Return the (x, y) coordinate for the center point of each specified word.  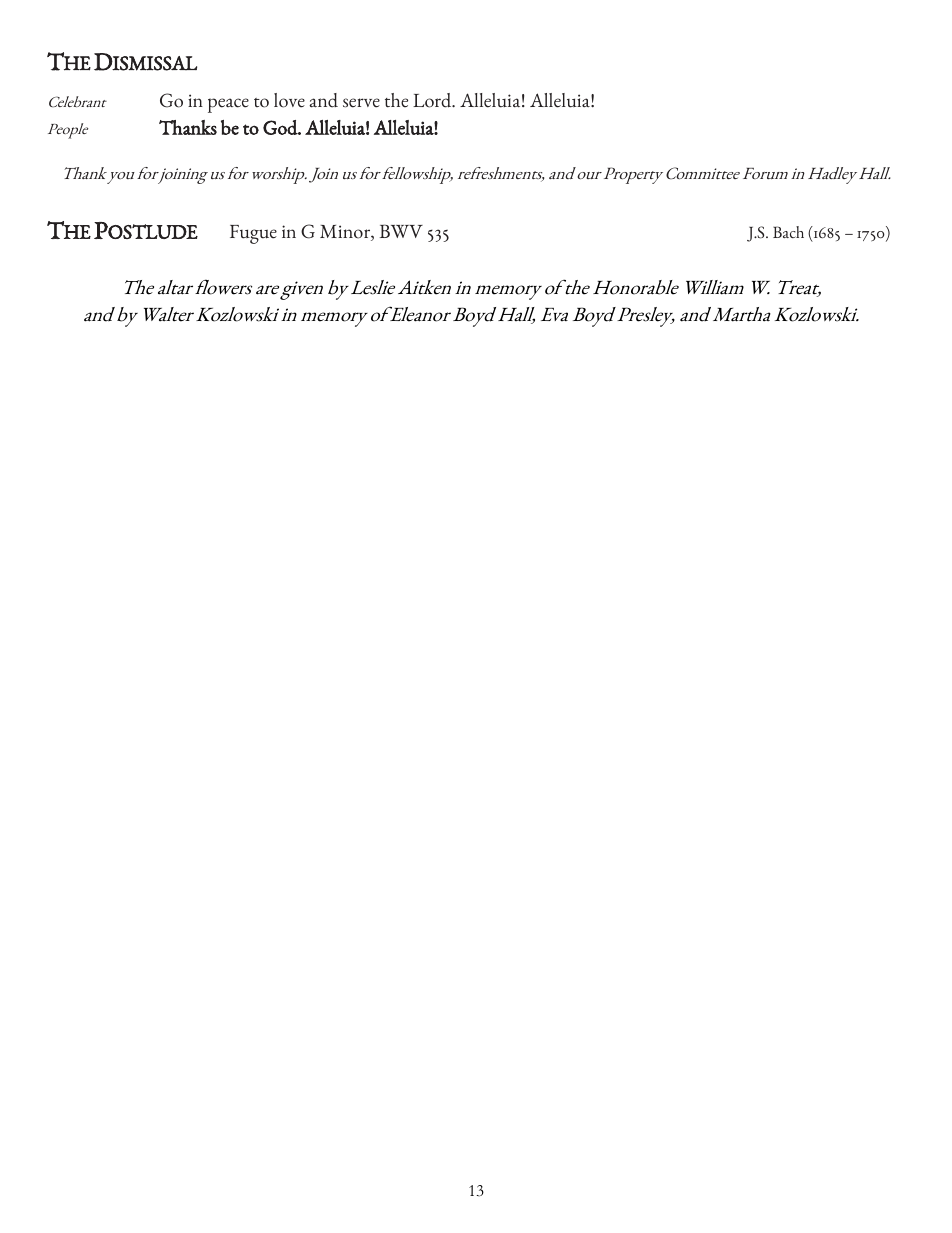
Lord (433, 100)
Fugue (253, 234)
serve (361, 103)
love (289, 100)
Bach (788, 232)
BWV (401, 231)
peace (228, 105)
